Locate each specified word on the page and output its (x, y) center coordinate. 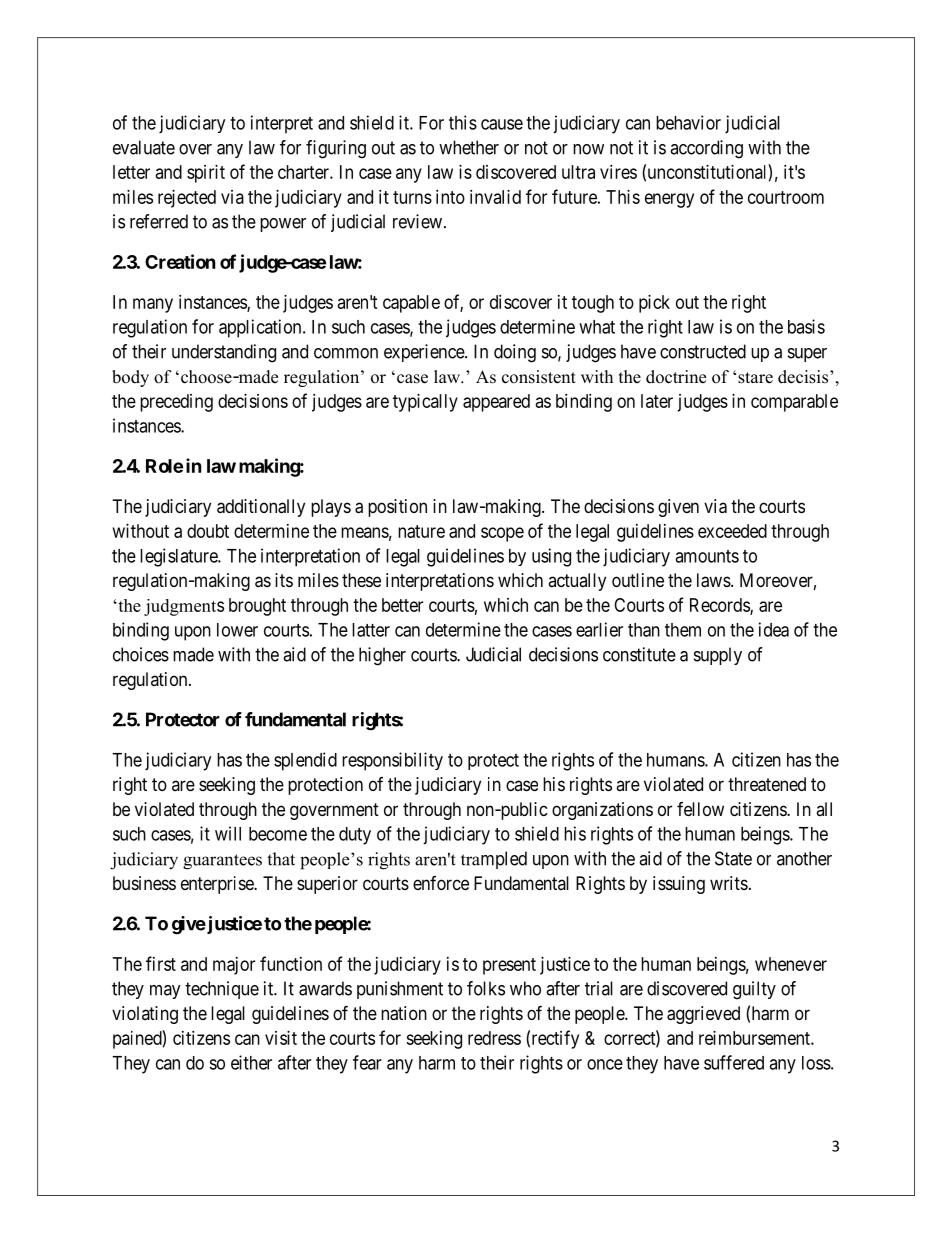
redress (494, 1038)
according (706, 149)
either (251, 1062)
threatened (767, 784)
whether (469, 147)
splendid (305, 761)
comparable (794, 403)
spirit (206, 174)
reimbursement (755, 1038)
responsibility (392, 761)
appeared (496, 403)
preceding (176, 403)
